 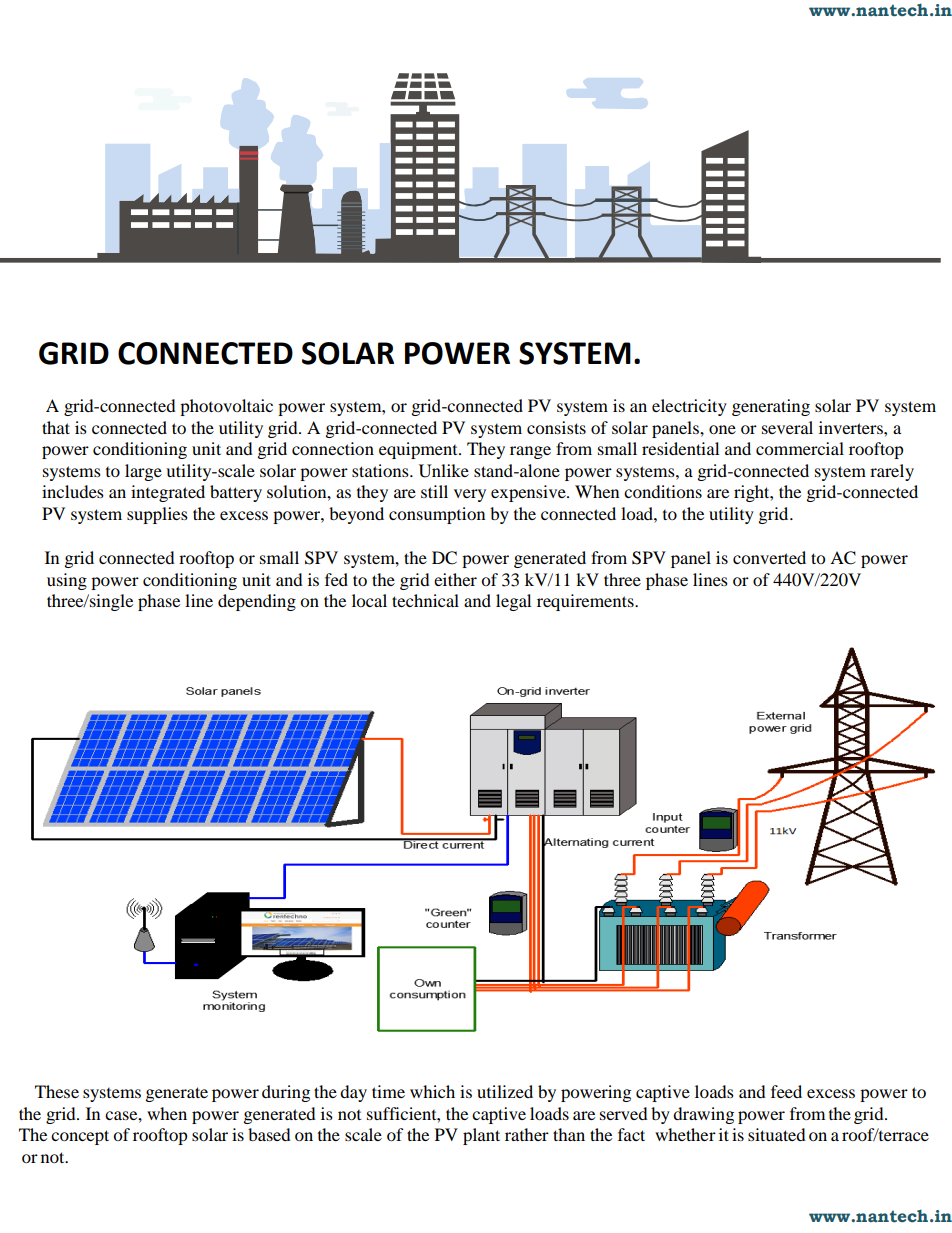 What do you see at coordinates (57, 1091) in the screenshot?
I see `These` at bounding box center [57, 1091].
